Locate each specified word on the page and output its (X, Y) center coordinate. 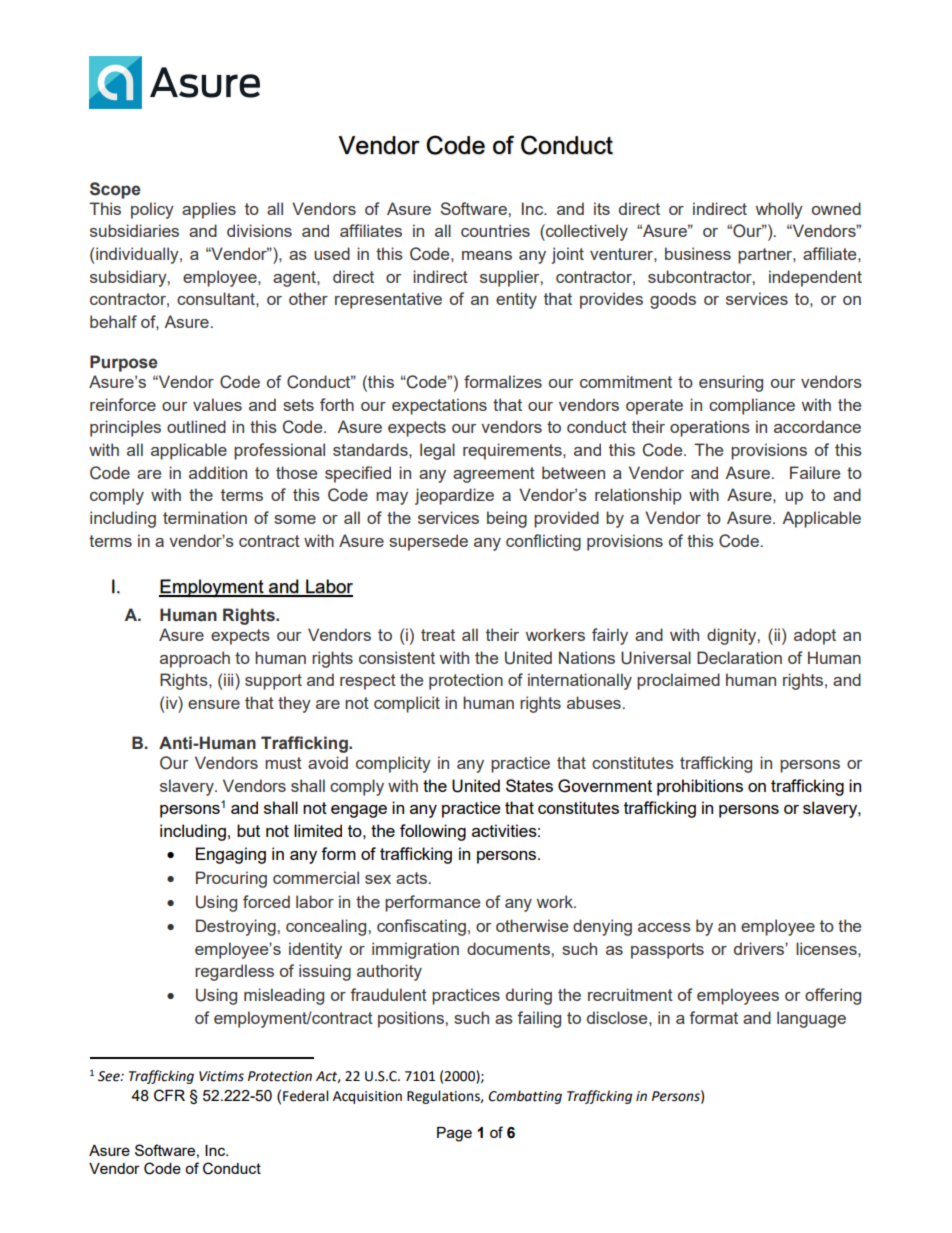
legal (437, 451)
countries (495, 230)
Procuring (231, 879)
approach (195, 659)
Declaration (739, 657)
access (664, 927)
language (811, 1019)
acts (411, 878)
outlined (196, 426)
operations (710, 428)
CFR (169, 1095)
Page (454, 1134)
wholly (779, 210)
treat (438, 635)
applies (209, 210)
